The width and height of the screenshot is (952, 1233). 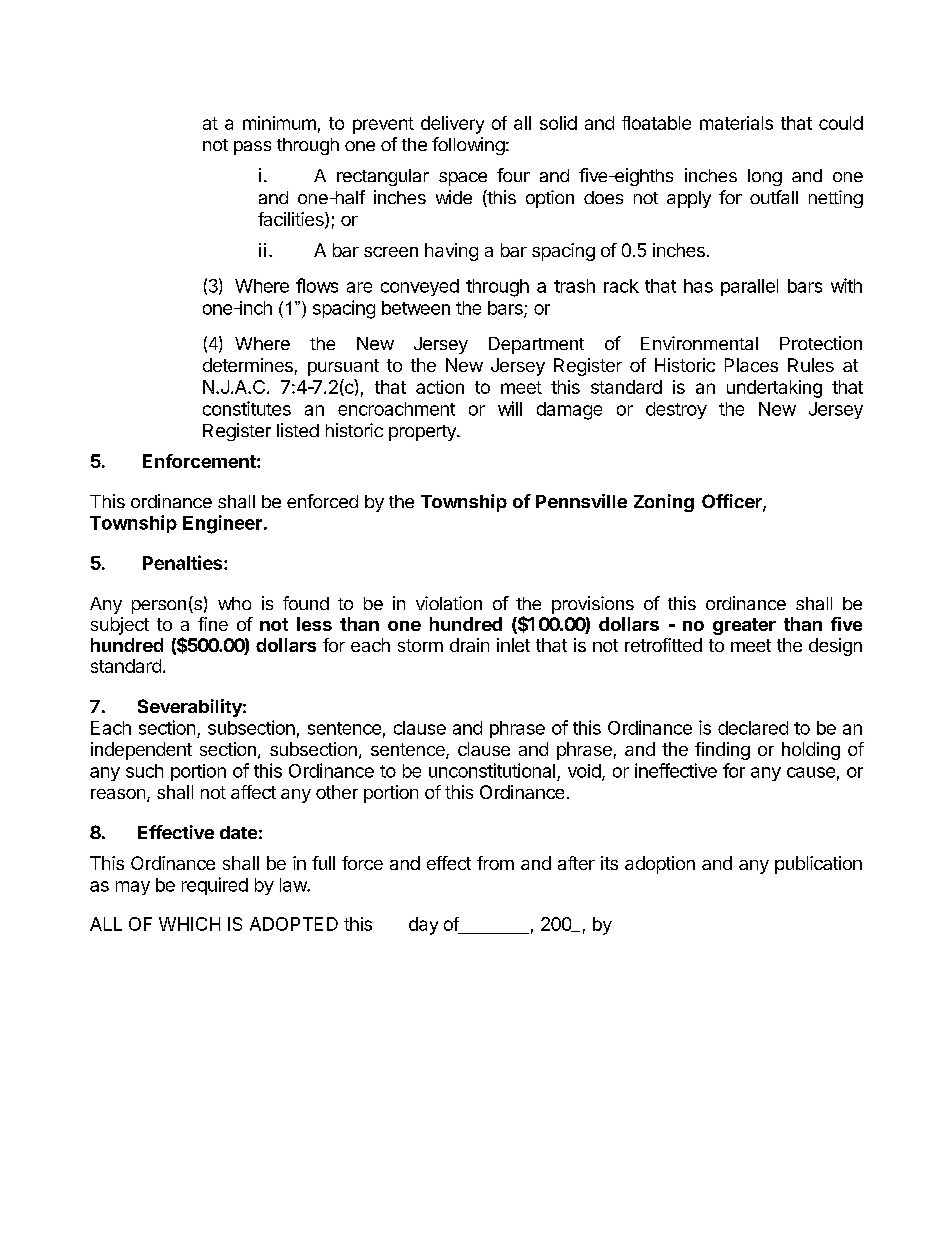 What do you see at coordinates (468, 146) in the screenshot?
I see `following` at bounding box center [468, 146].
